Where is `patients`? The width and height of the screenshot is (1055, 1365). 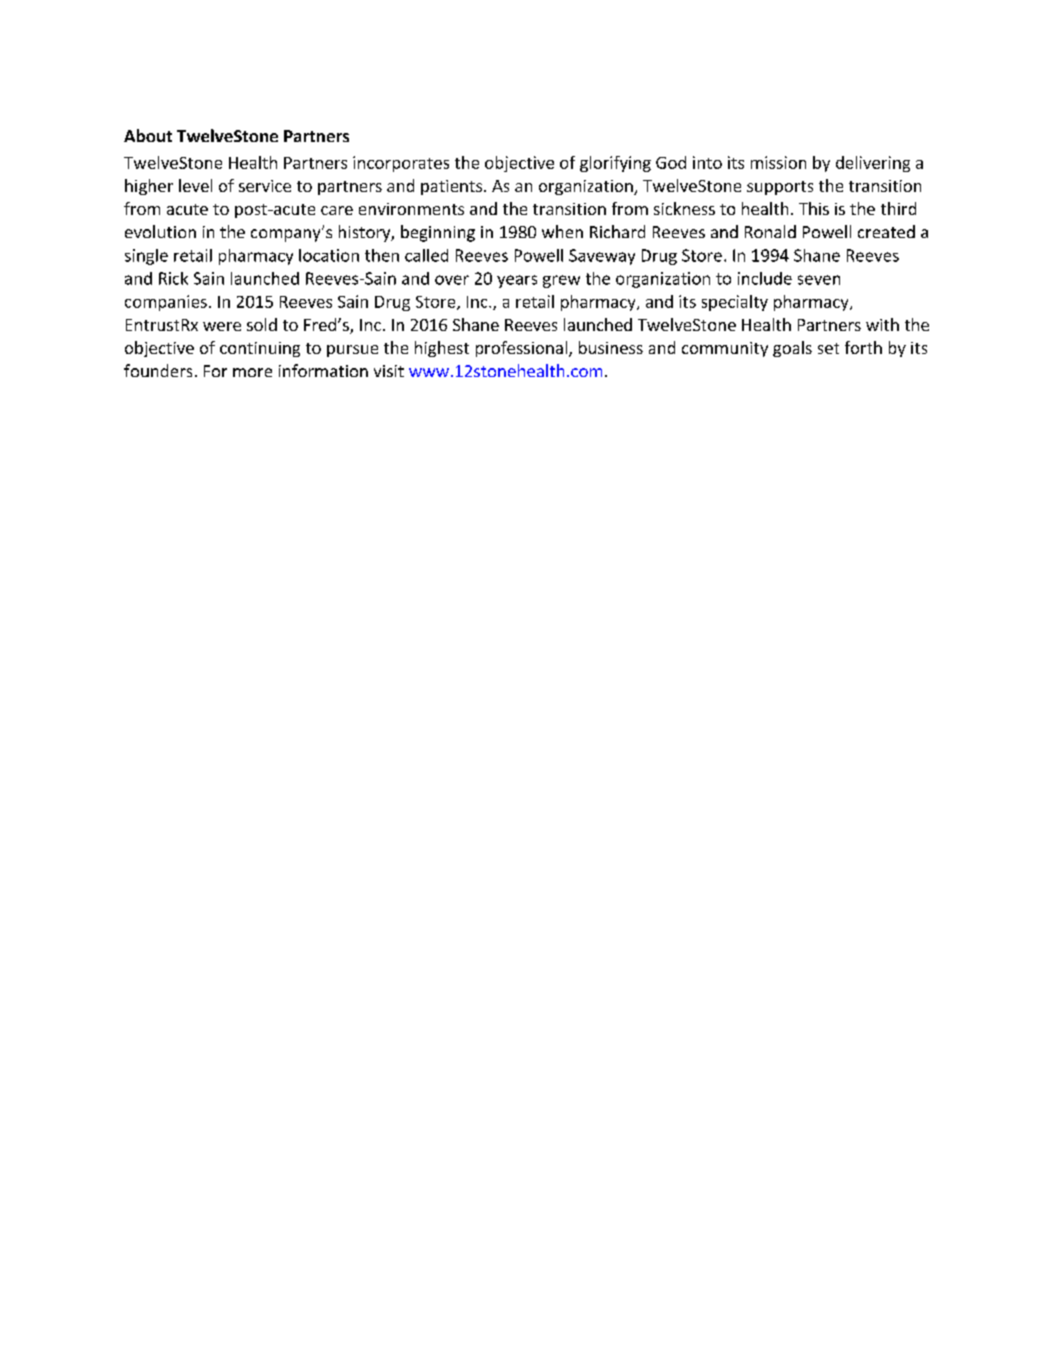
patients is located at coordinates (453, 187).
